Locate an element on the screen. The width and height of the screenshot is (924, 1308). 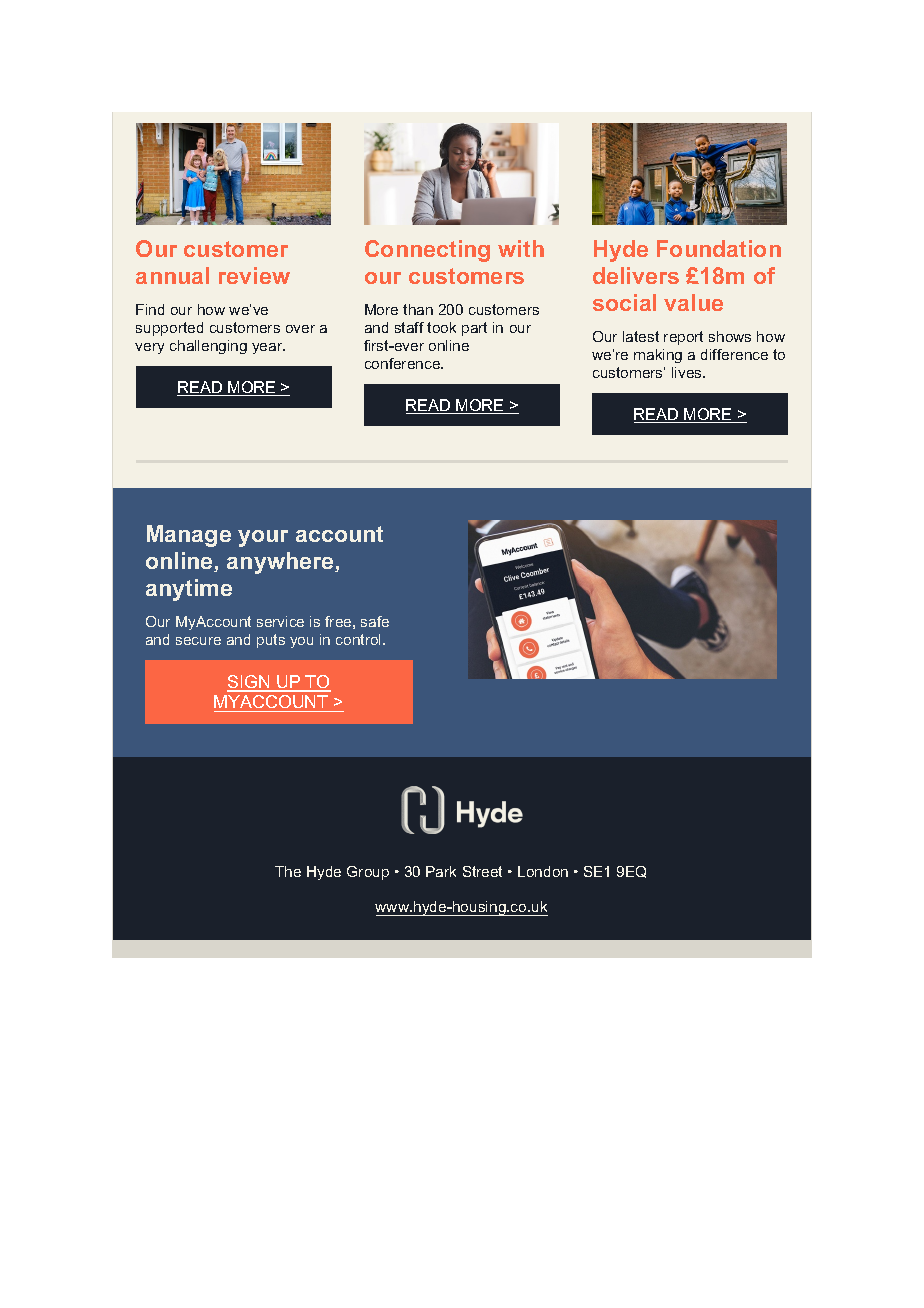
Connecting is located at coordinates (427, 251).
